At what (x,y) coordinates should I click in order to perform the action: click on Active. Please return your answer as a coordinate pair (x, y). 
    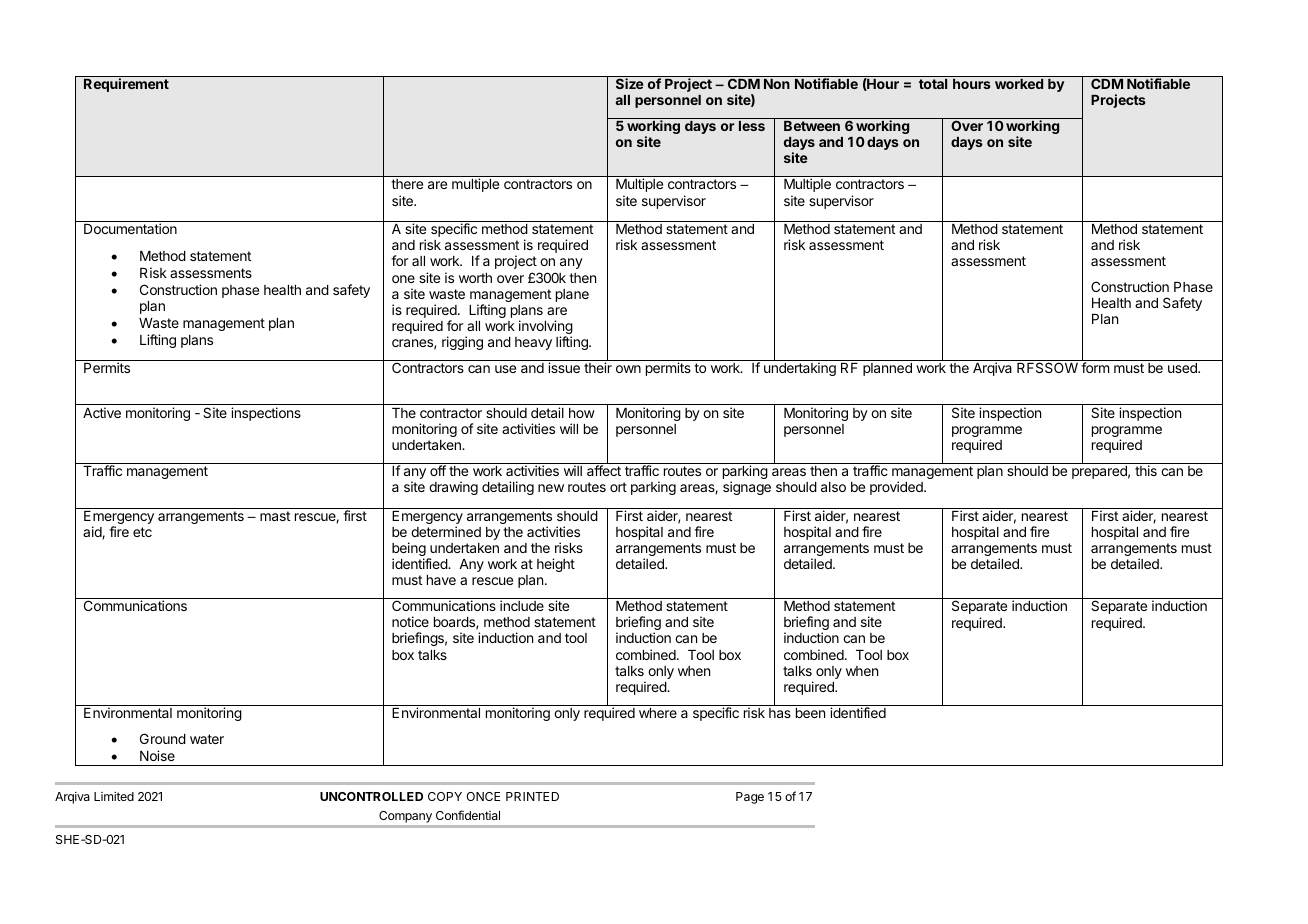
    Looking at the image, I should click on (102, 412).
